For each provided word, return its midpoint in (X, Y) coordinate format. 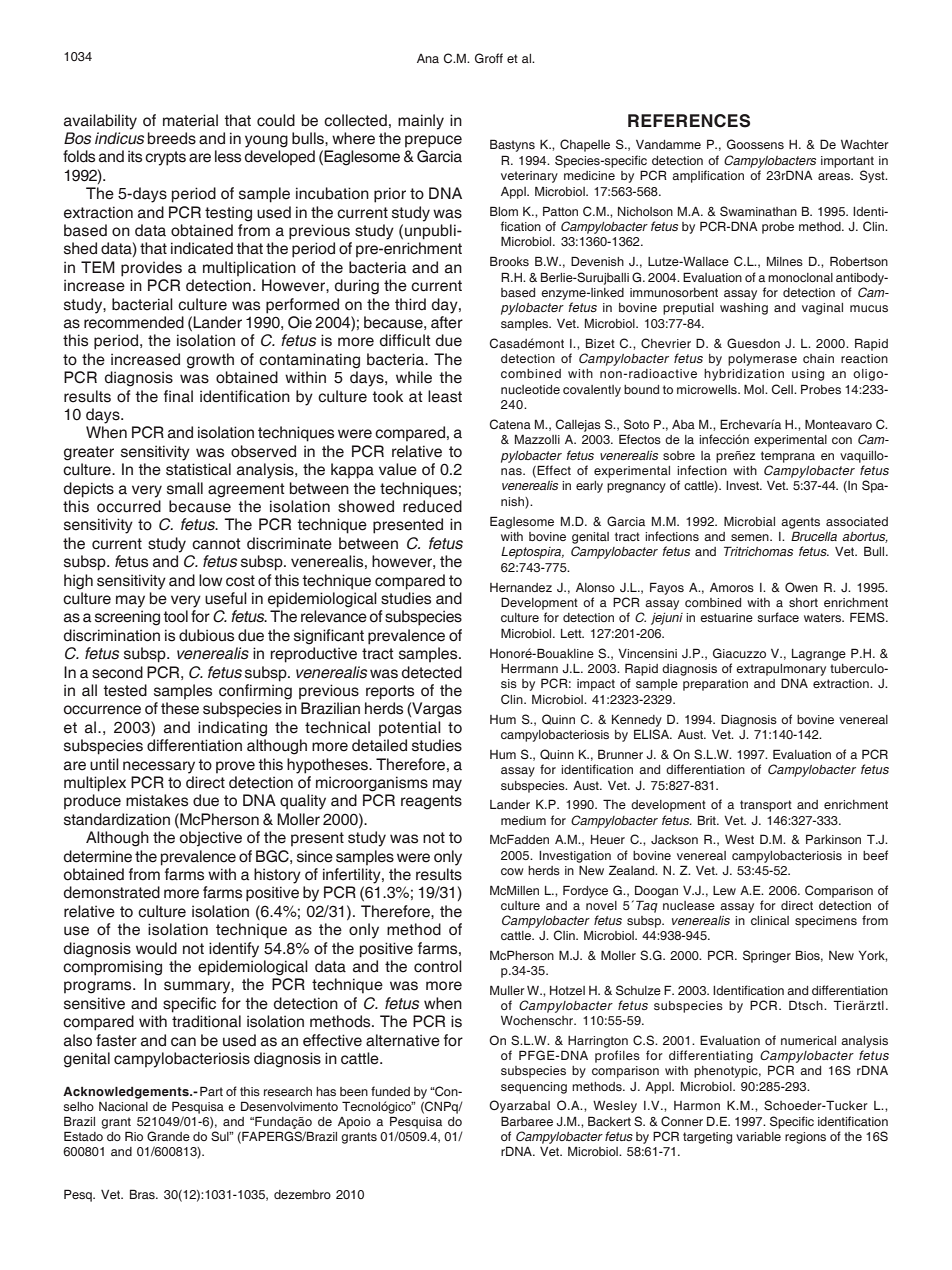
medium (523, 820)
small (185, 488)
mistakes (157, 800)
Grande (168, 1136)
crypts (165, 158)
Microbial (749, 521)
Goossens (755, 144)
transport (766, 806)
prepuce (433, 141)
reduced (432, 506)
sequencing (534, 1088)
